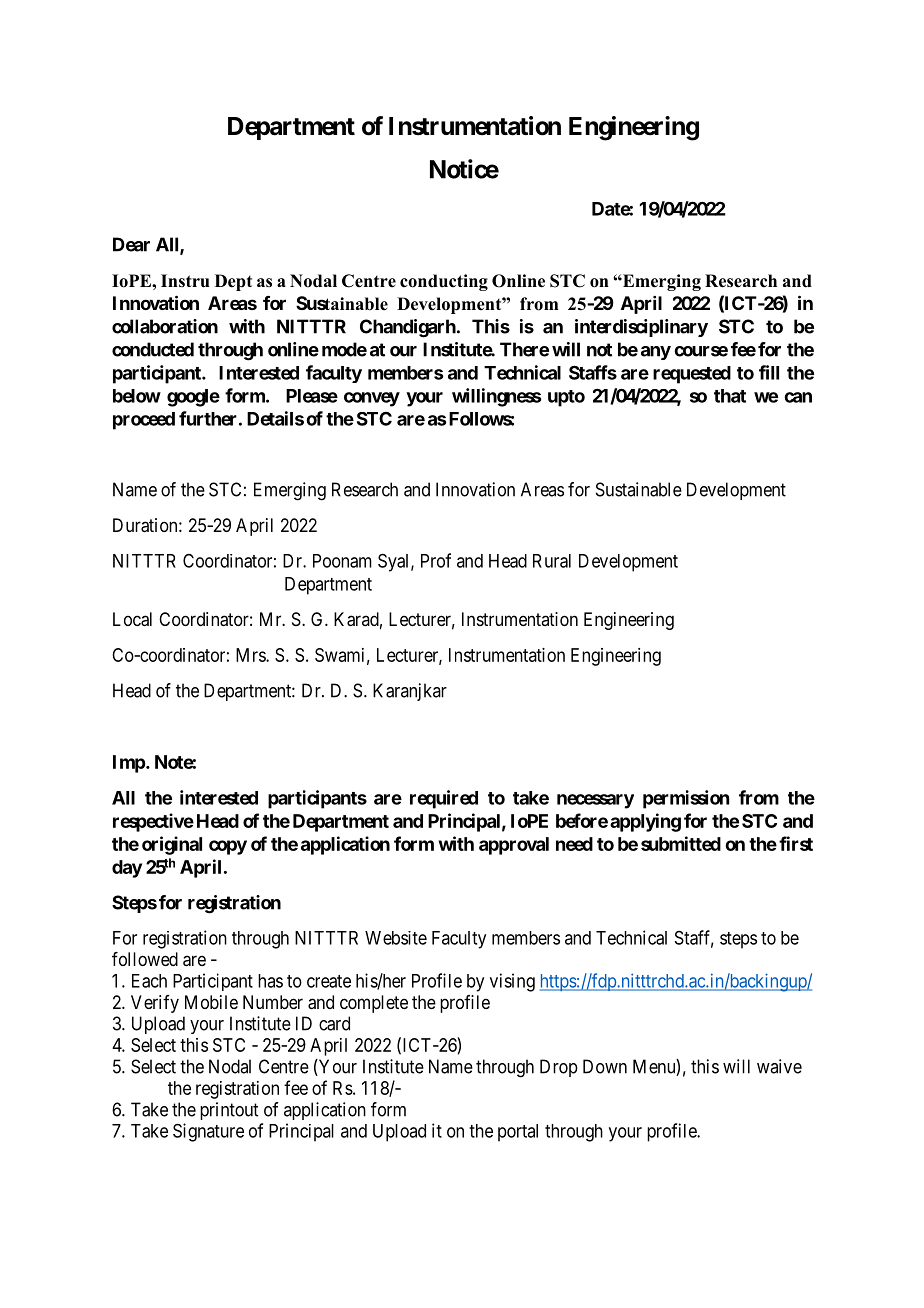 This image has width=924, height=1308. I want to click on Local, so click(132, 619).
